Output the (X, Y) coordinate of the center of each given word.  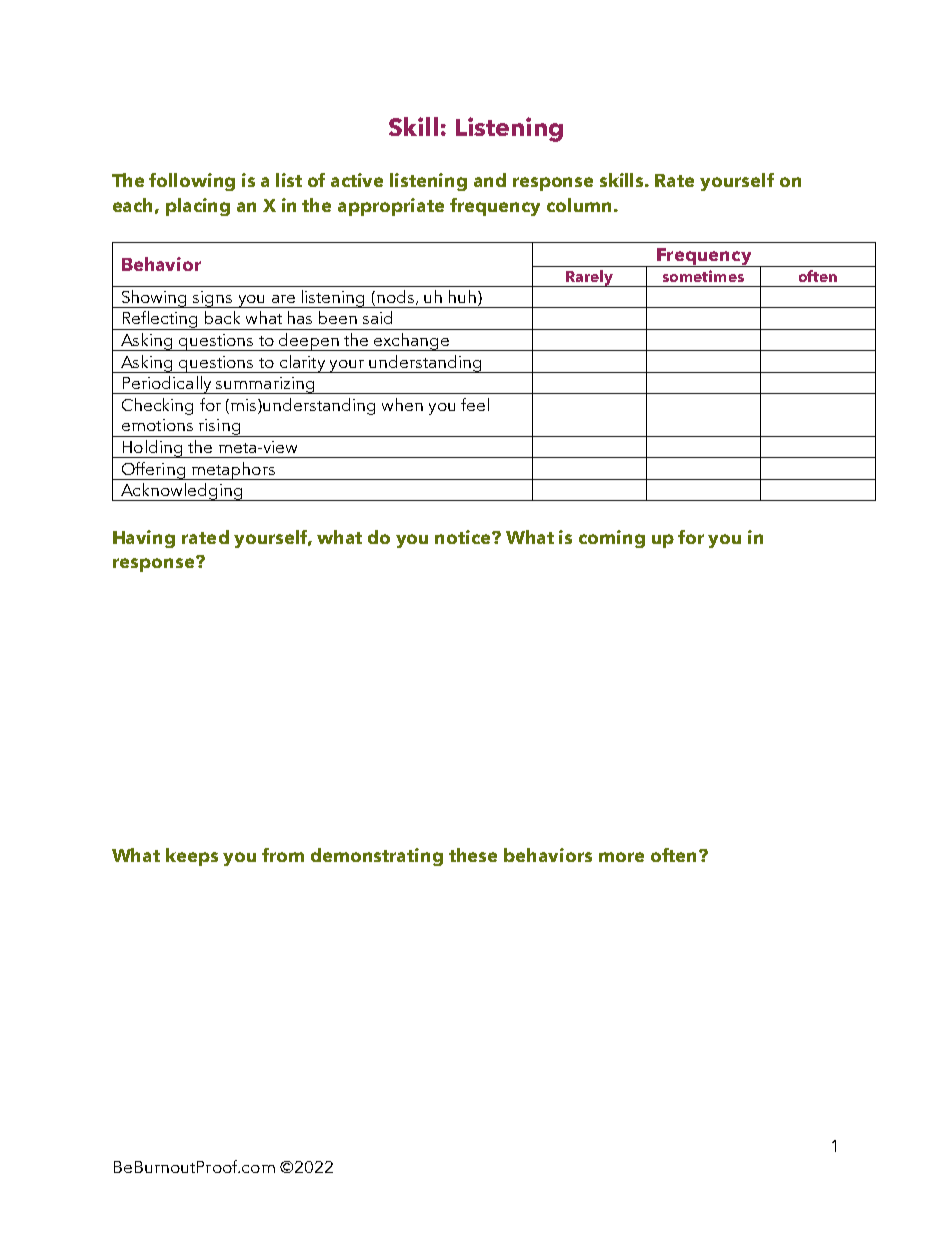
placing (198, 207)
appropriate (391, 207)
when (402, 404)
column (579, 205)
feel (475, 404)
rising (219, 428)
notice (464, 537)
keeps (192, 857)
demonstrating (377, 857)
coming (612, 539)
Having (144, 539)
